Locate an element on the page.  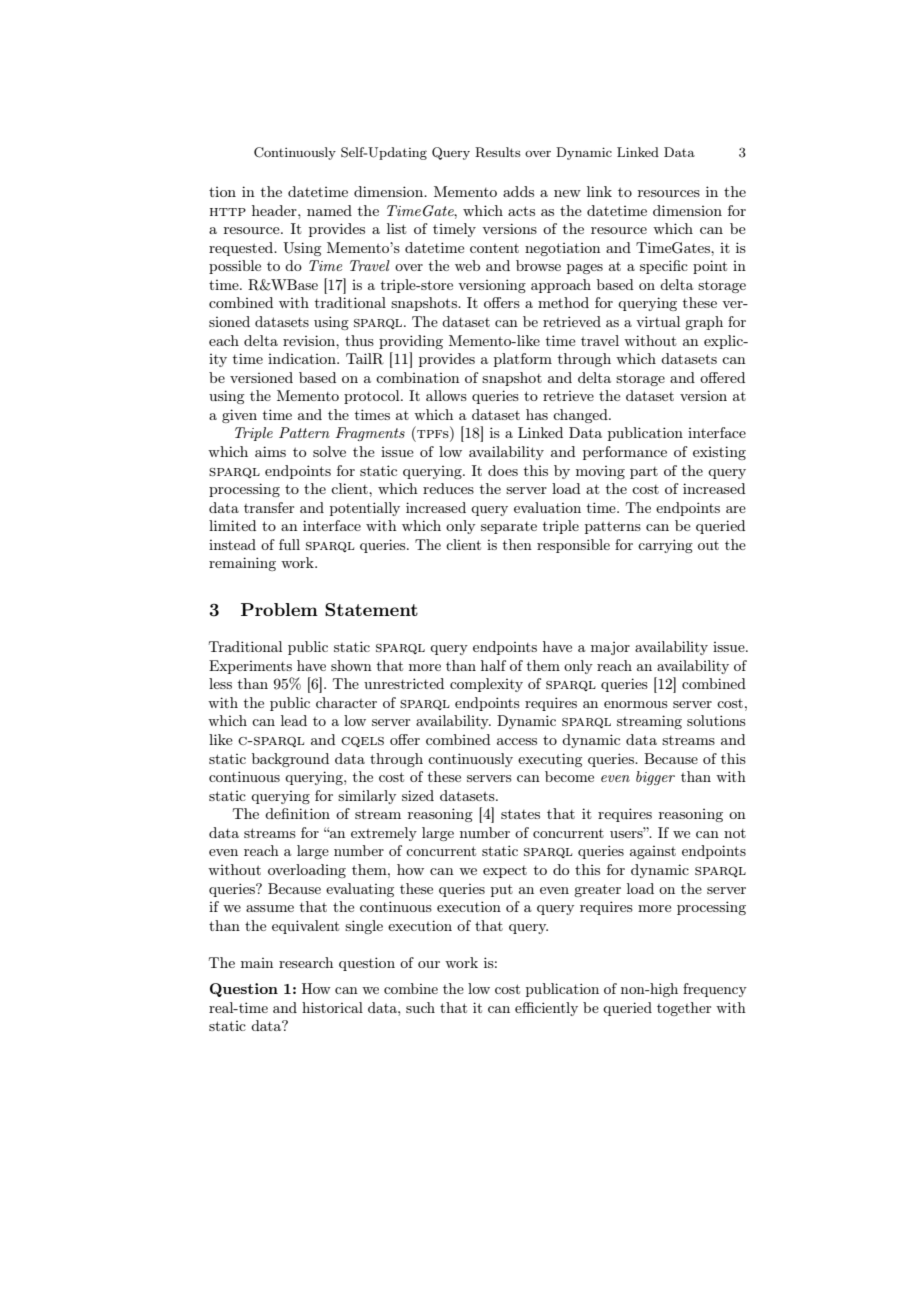
thus is located at coordinates (359, 340).
